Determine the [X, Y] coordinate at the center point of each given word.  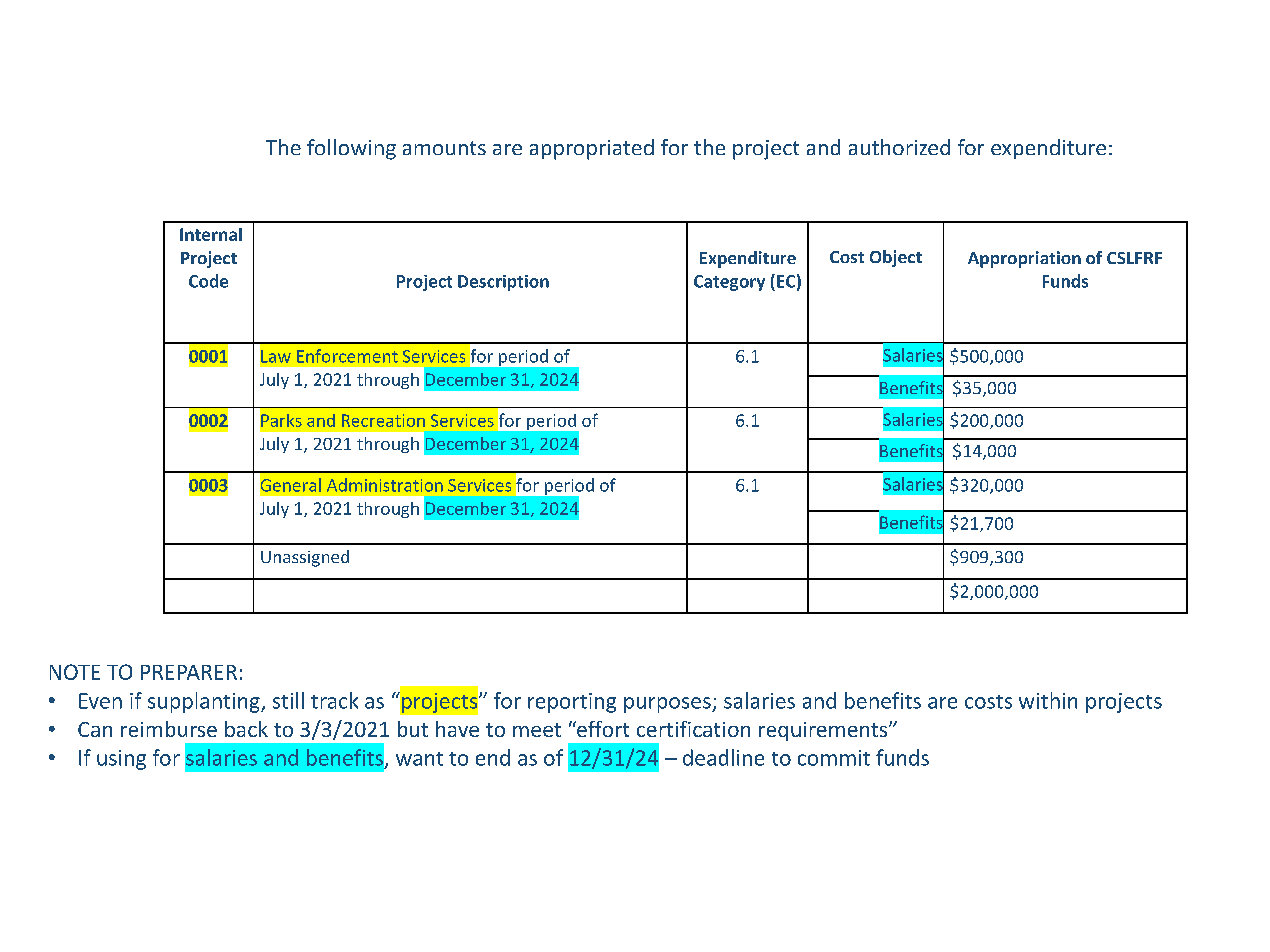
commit [834, 758]
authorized [899, 147]
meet [537, 730]
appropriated [592, 149]
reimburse [169, 729]
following [351, 149]
